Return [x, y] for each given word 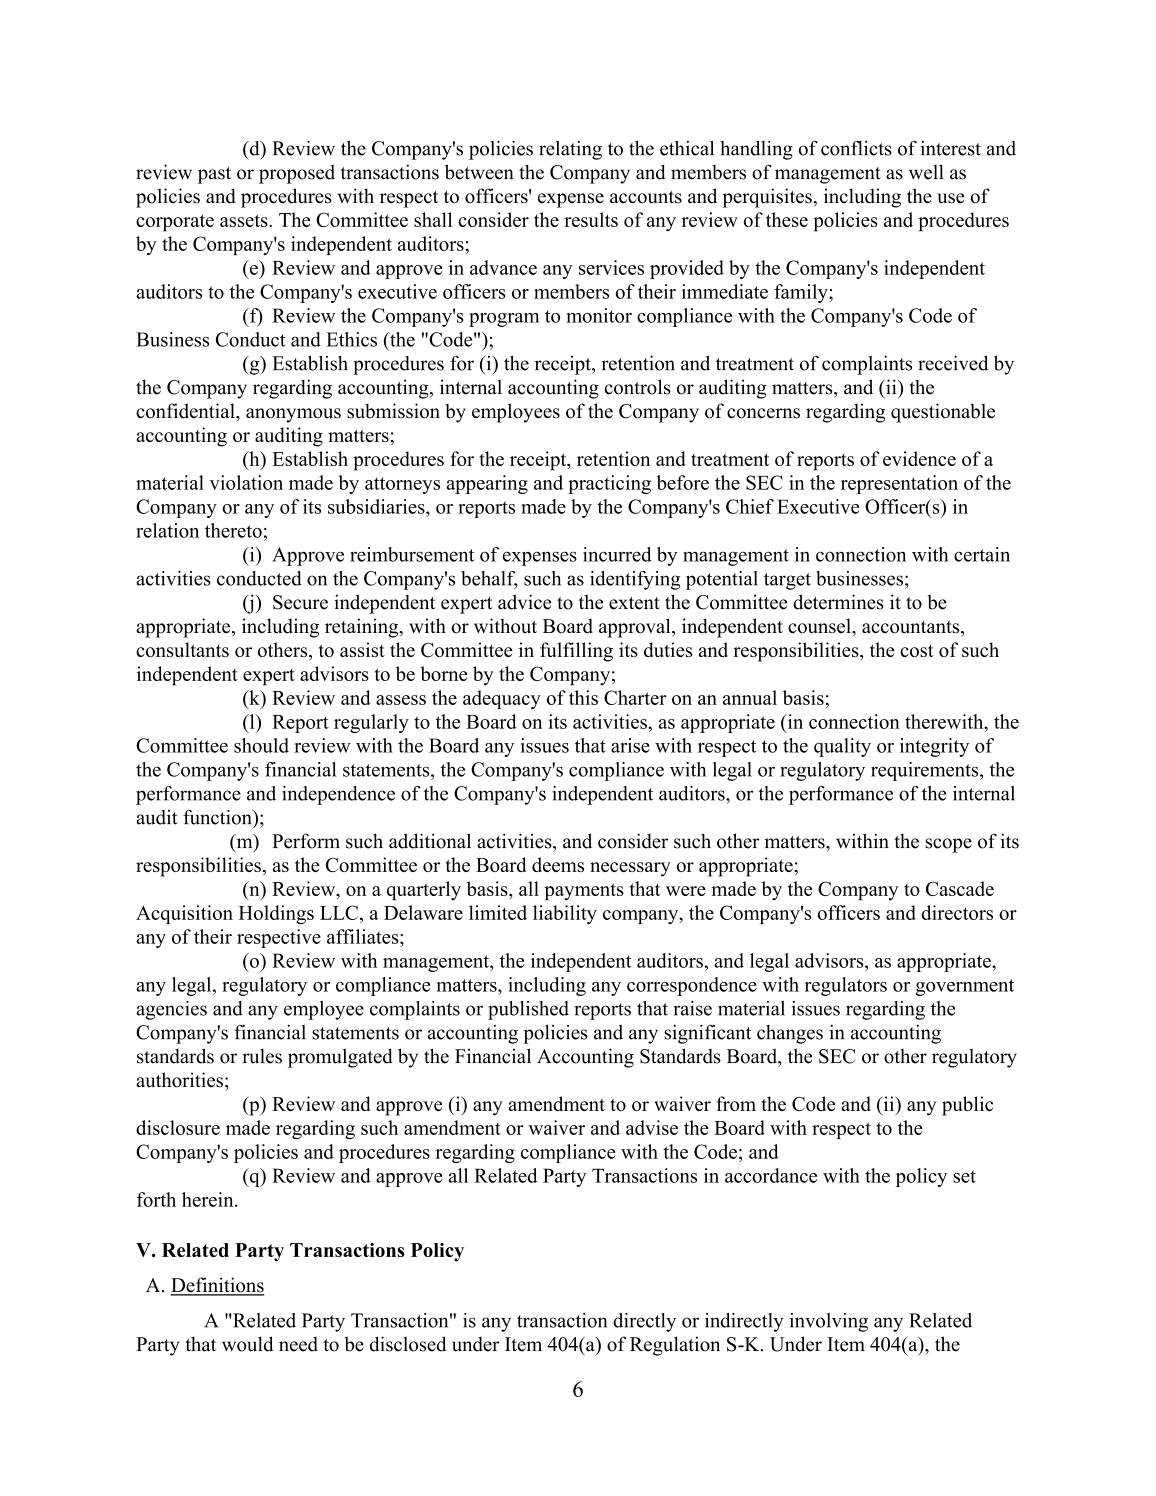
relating [570, 150]
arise [630, 745]
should [261, 745]
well [926, 172]
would [247, 1344]
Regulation [675, 1346]
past [214, 175]
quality [842, 747]
